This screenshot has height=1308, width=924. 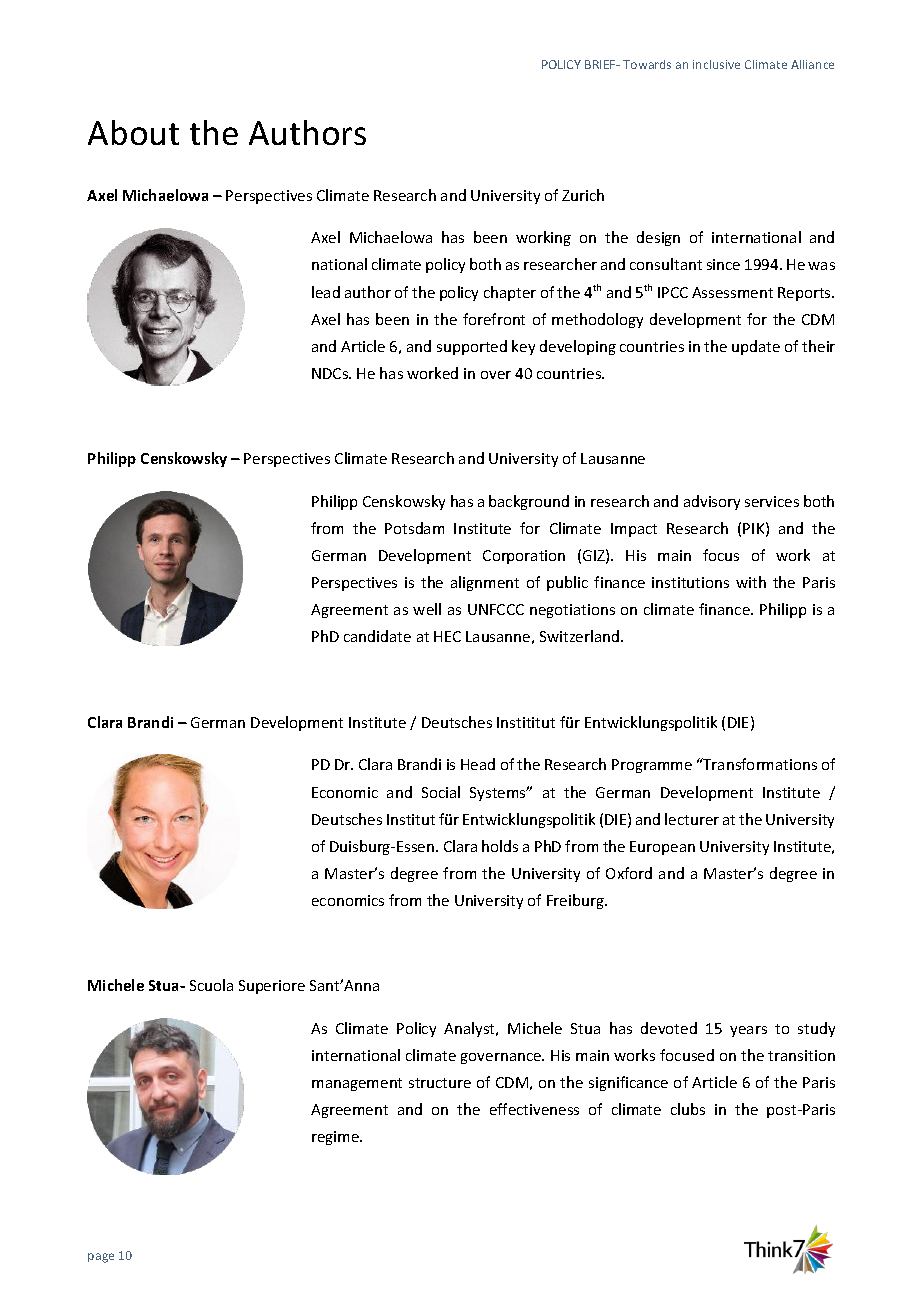 What do you see at coordinates (133, 132) in the screenshot?
I see `About` at bounding box center [133, 132].
